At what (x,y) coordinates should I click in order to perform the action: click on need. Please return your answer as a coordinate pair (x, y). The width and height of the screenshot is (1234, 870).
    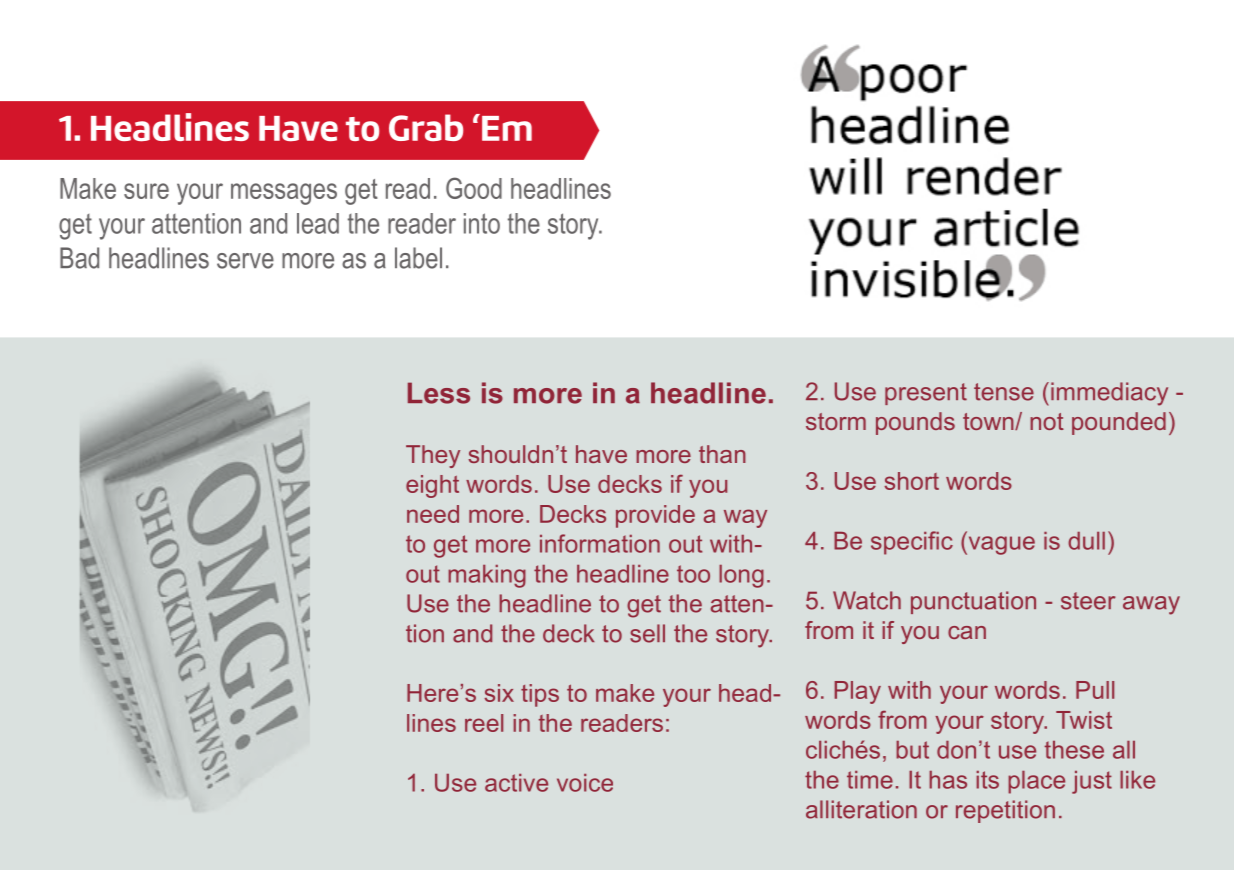
    Looking at the image, I should click on (433, 514).
